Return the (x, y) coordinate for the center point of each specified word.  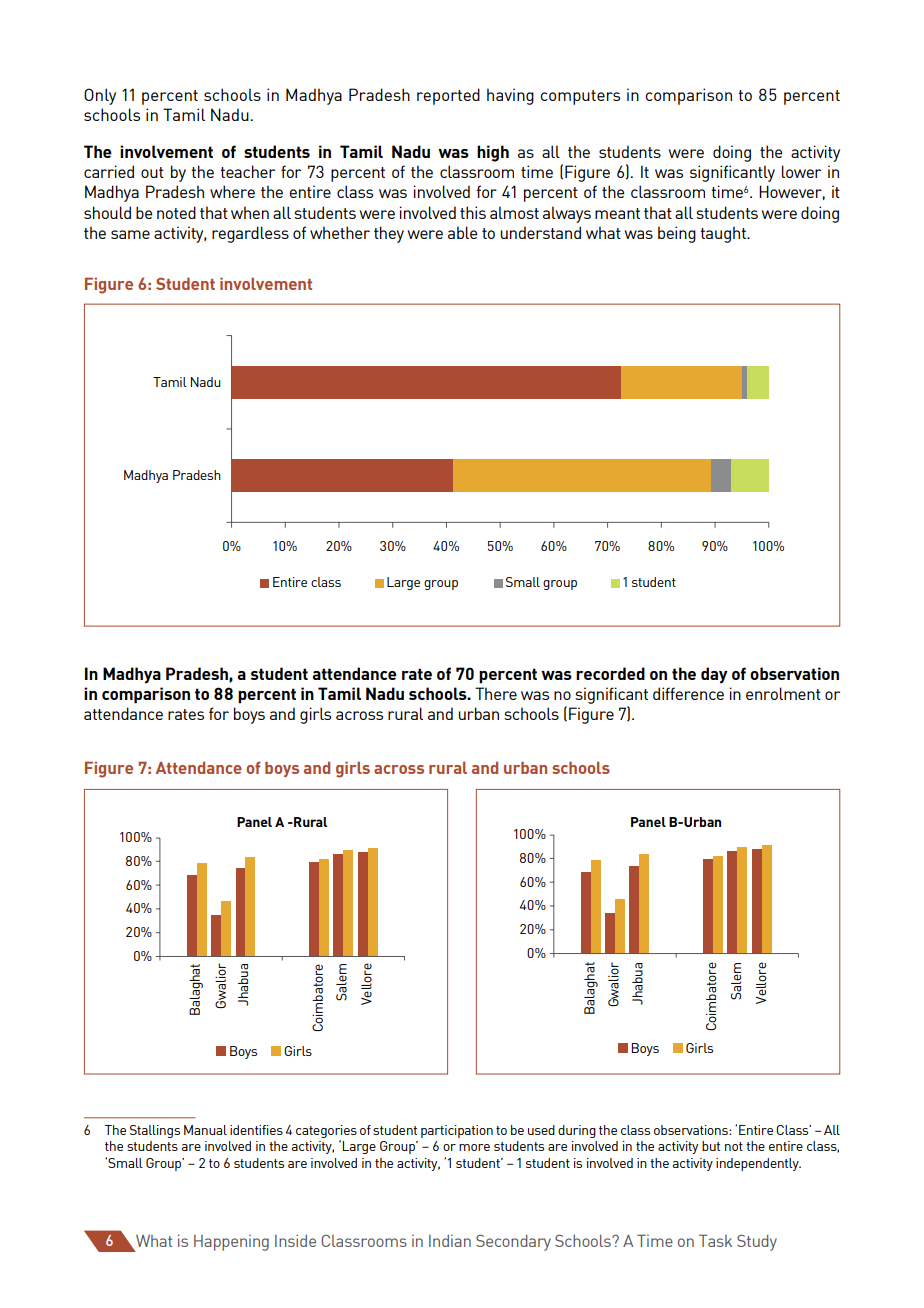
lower (801, 171)
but (711, 1146)
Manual (205, 1130)
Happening (231, 1243)
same (130, 234)
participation (457, 1131)
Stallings (155, 1131)
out (152, 172)
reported (448, 96)
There (496, 693)
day (714, 675)
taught (724, 234)
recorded (610, 673)
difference (688, 693)
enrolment (783, 693)
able (462, 232)
